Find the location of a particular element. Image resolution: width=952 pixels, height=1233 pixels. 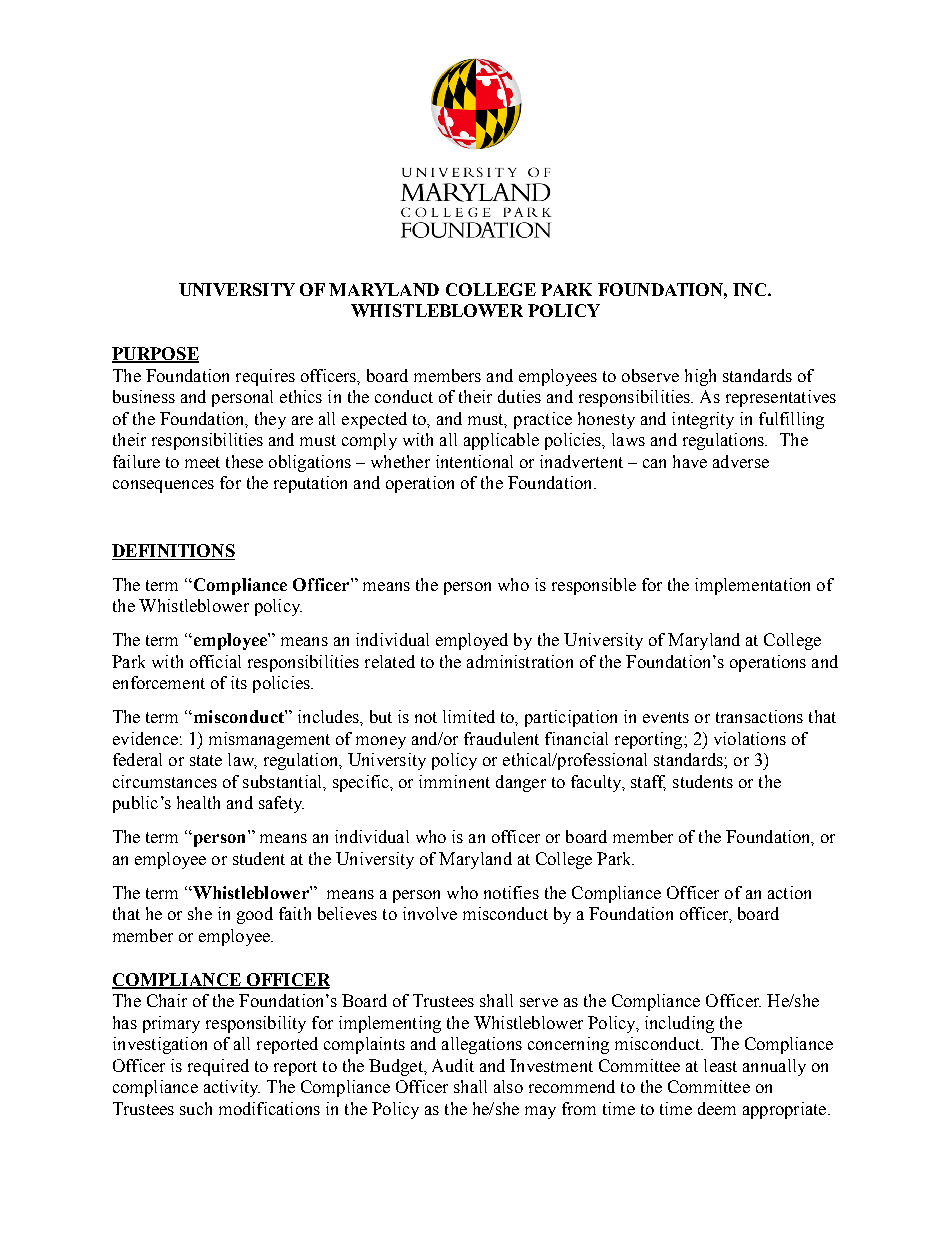

Audit is located at coordinates (453, 1065).
